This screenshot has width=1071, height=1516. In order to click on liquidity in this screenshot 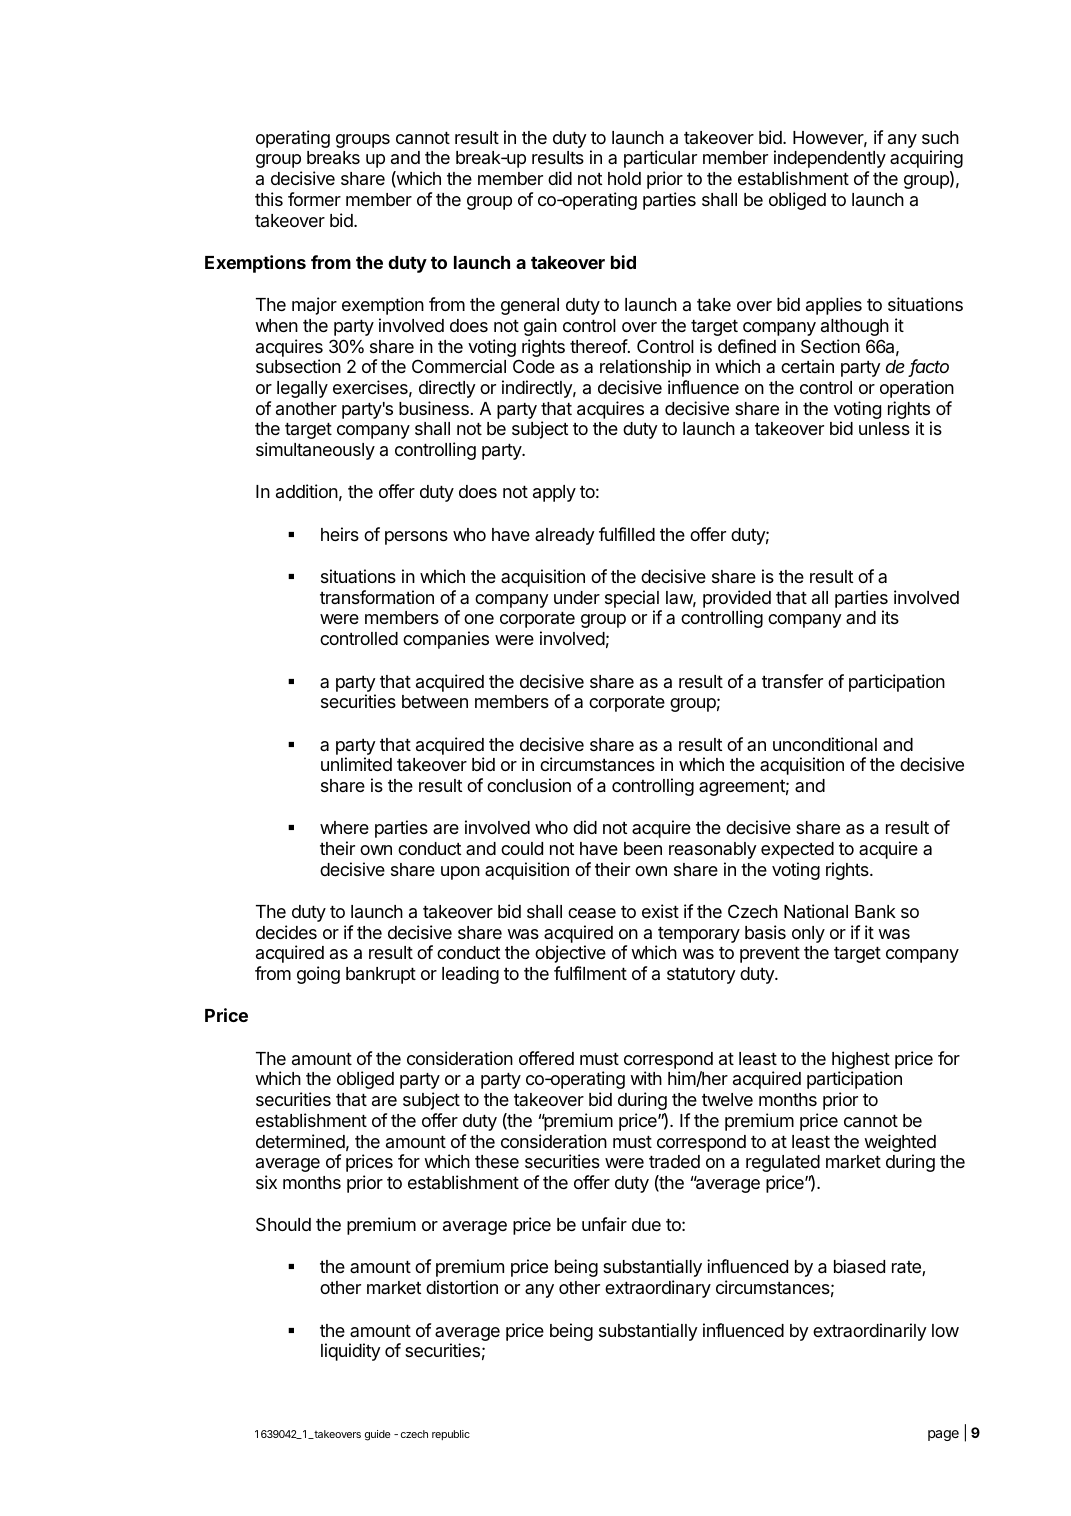, I will do `click(351, 1352)`.
